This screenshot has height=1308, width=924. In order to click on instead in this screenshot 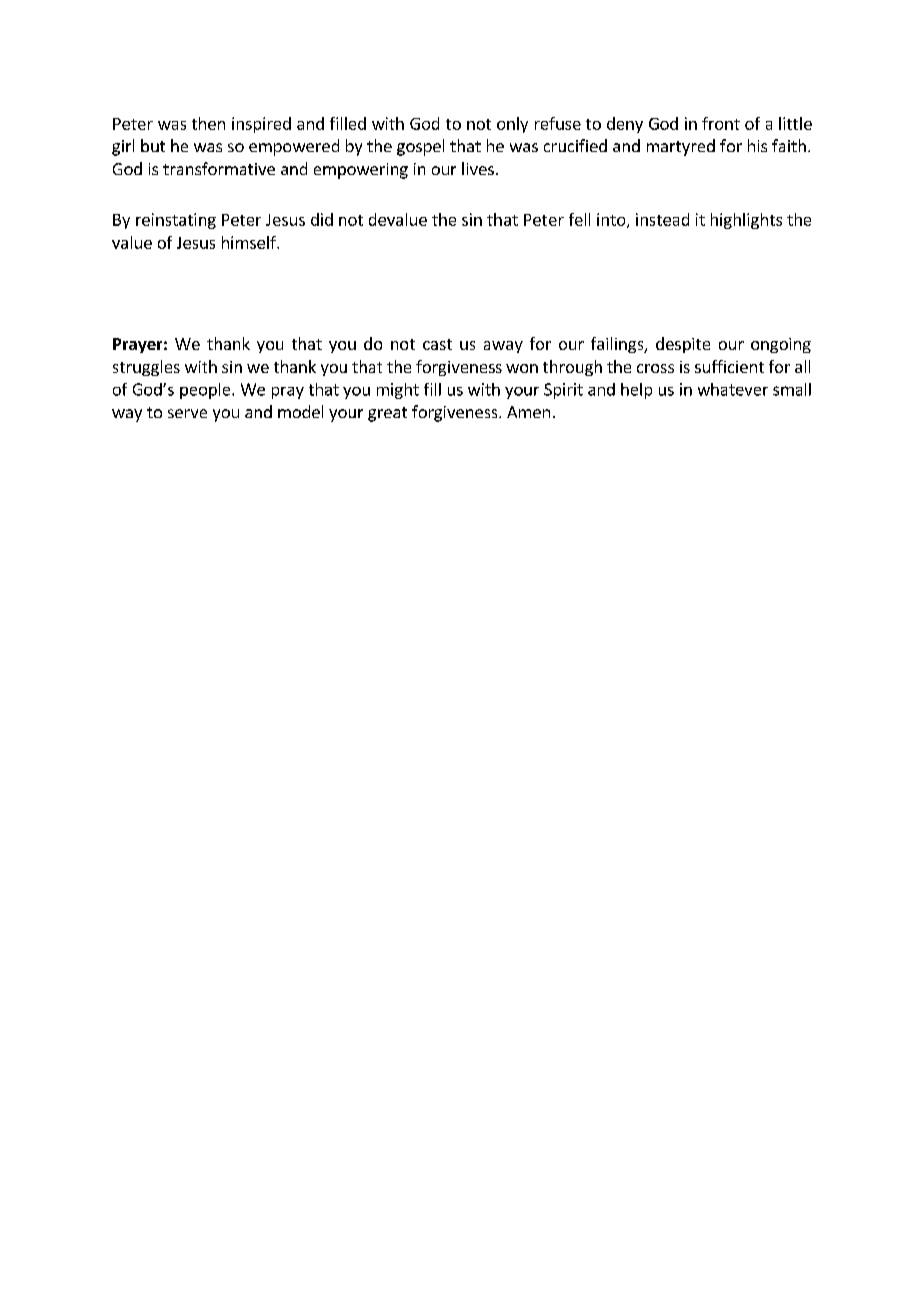, I will do `click(662, 219)`.
